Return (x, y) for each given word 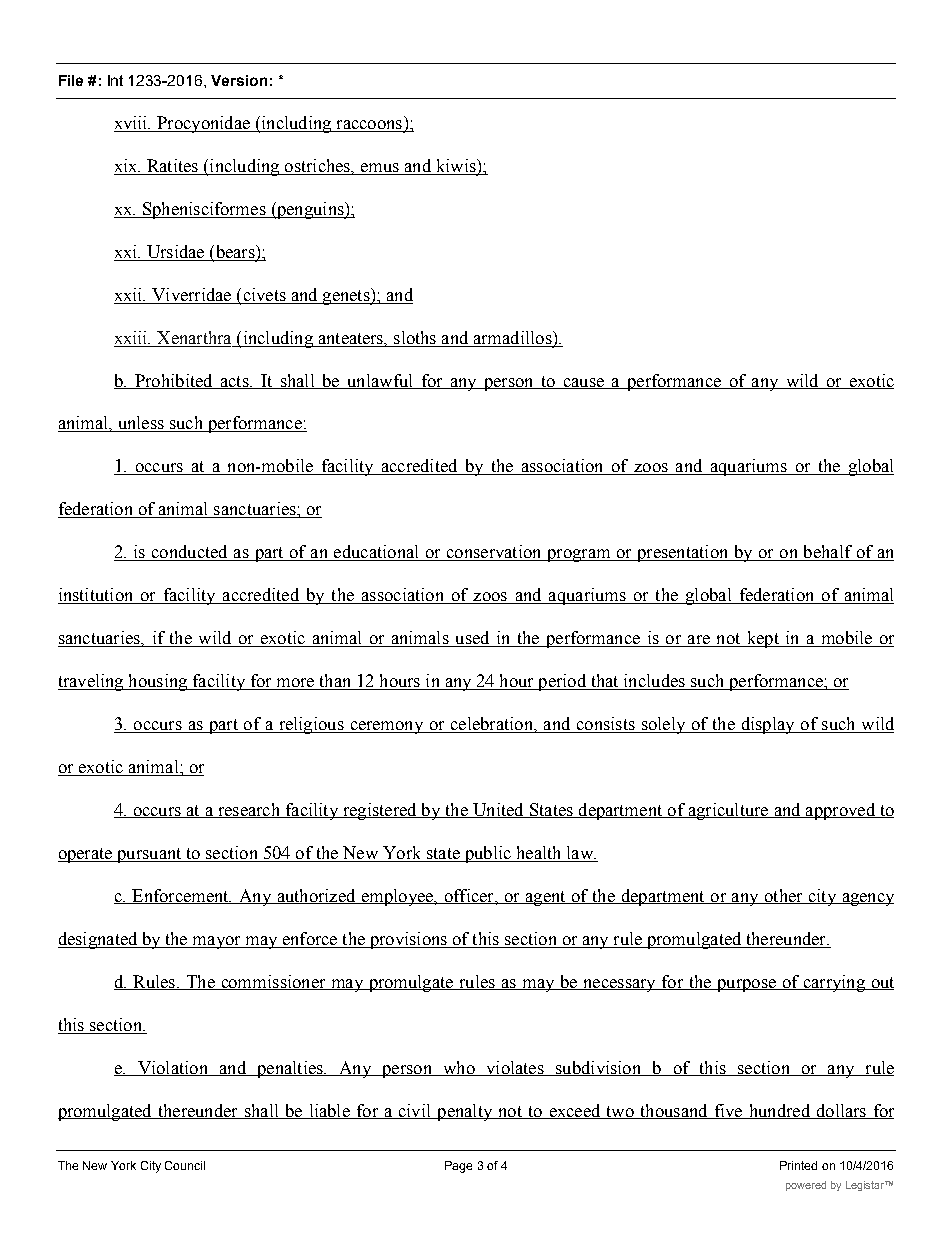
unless (140, 424)
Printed (798, 1165)
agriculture (728, 811)
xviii (132, 122)
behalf (827, 553)
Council (185, 1165)
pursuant (149, 855)
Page (458, 1167)
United (498, 810)
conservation (494, 553)
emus (380, 167)
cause (583, 383)
